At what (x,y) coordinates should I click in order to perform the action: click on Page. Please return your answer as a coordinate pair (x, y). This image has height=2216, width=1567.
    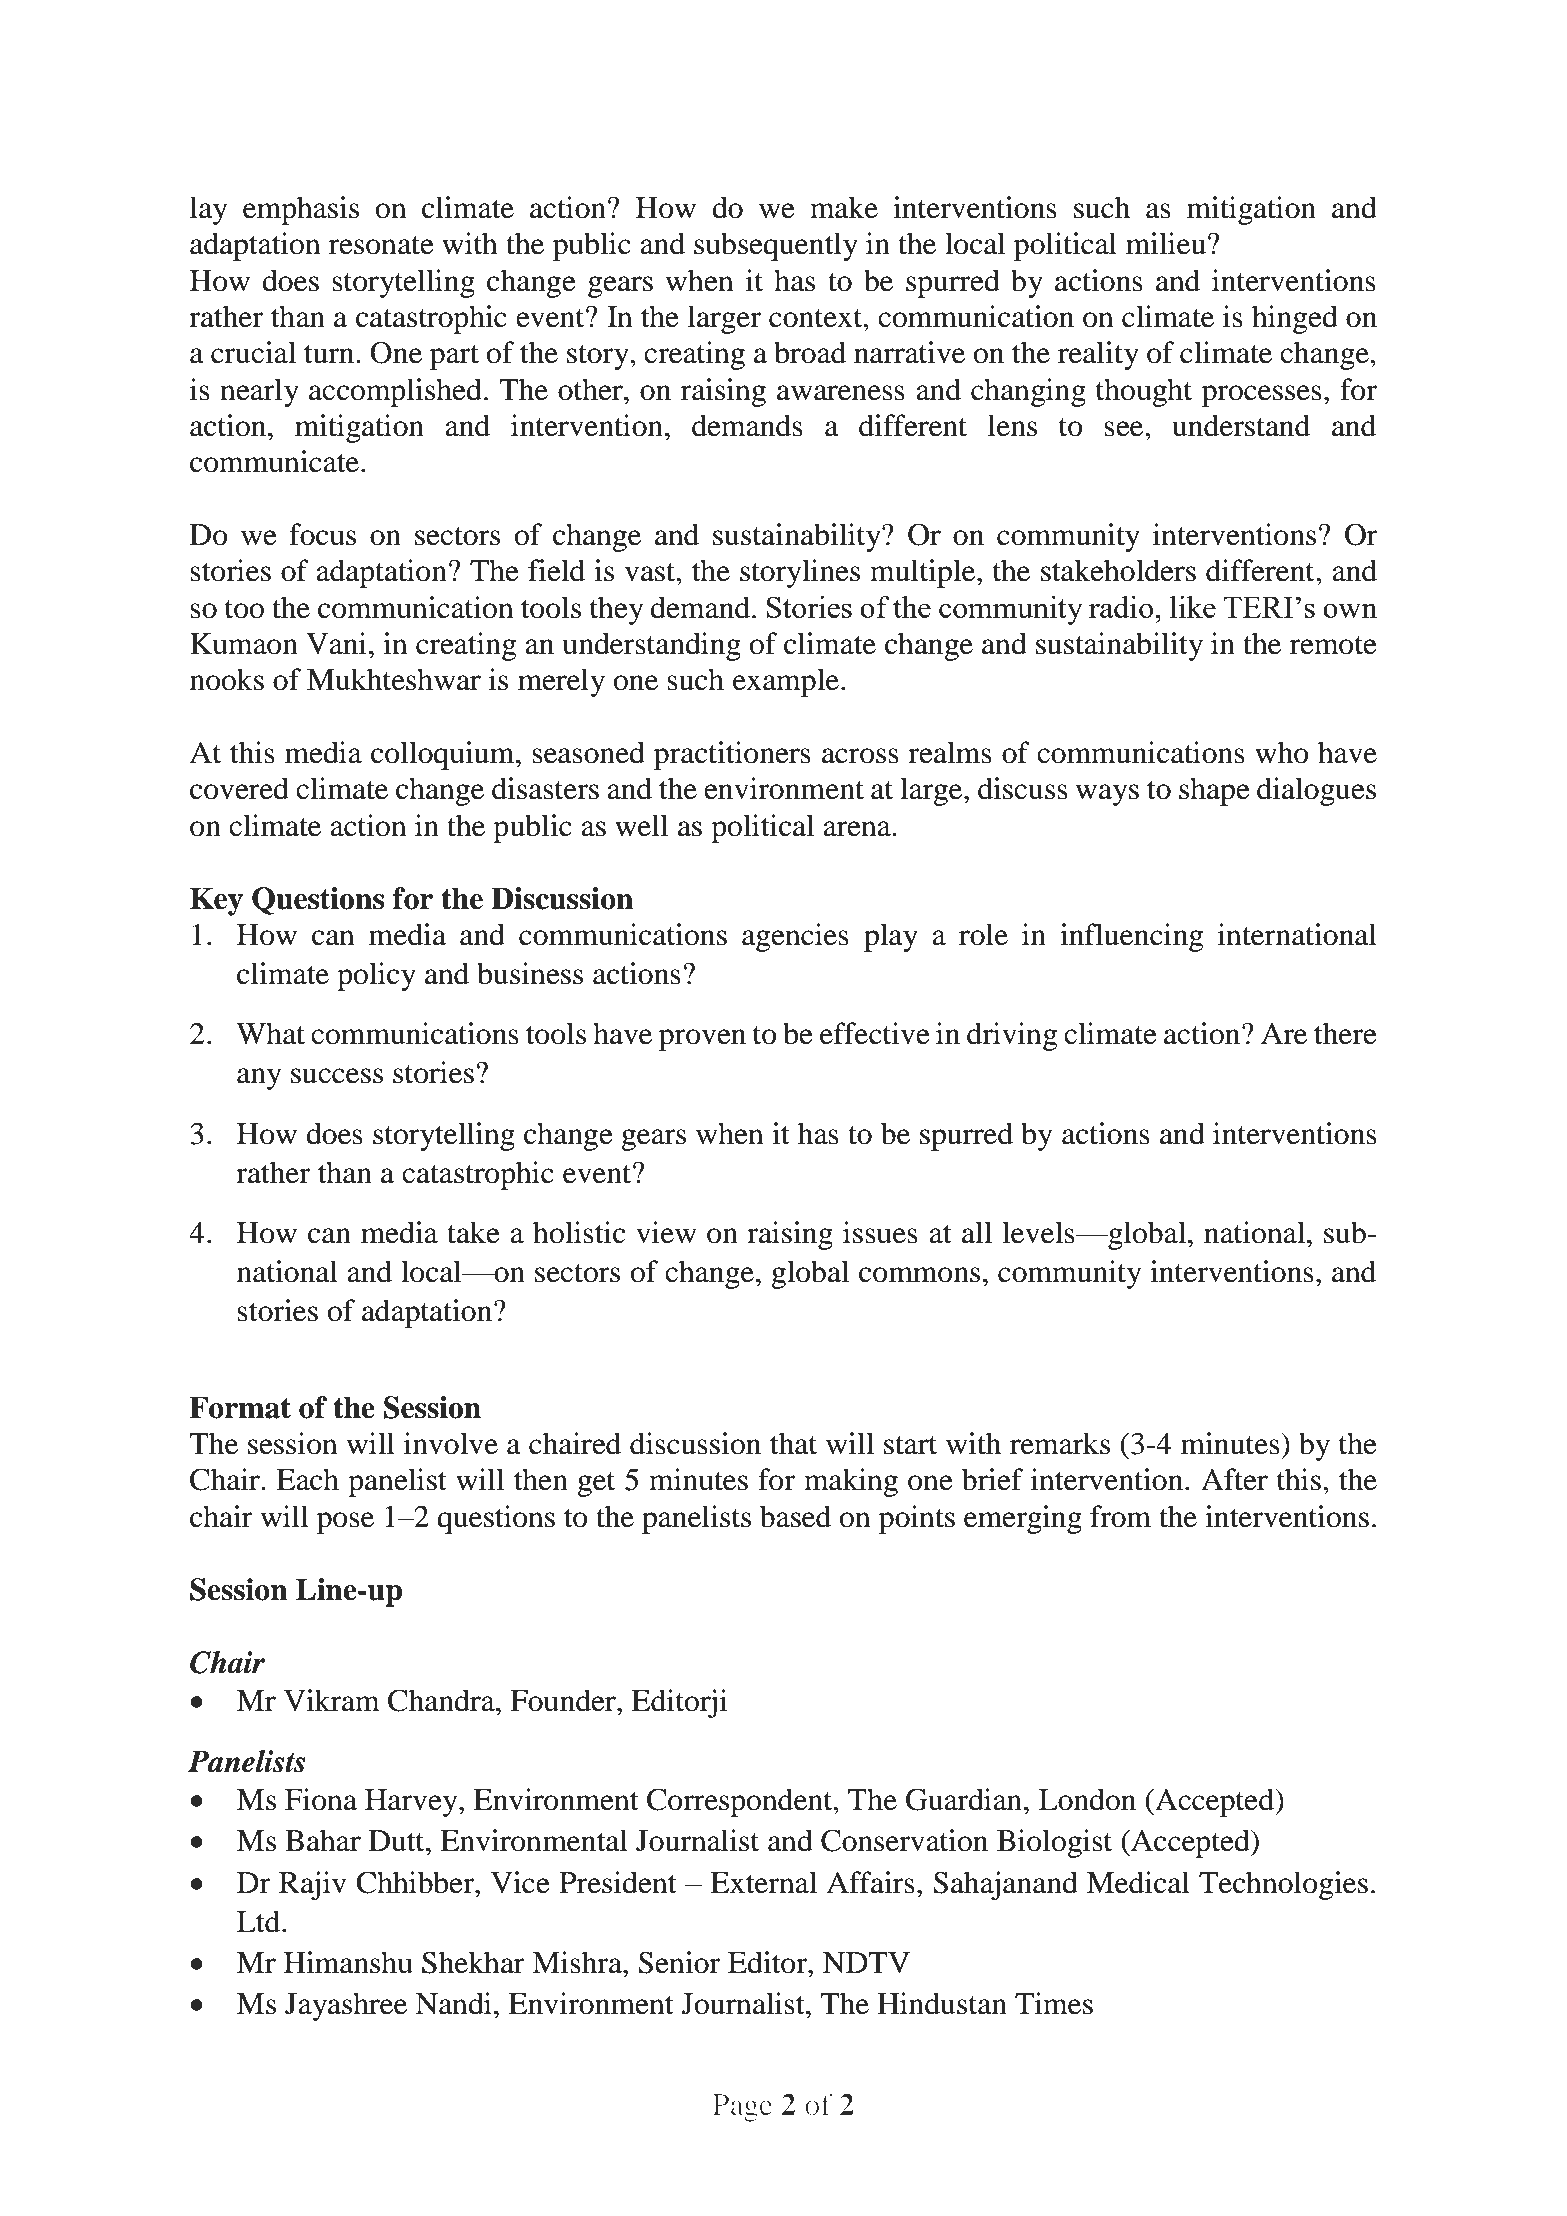
    Looking at the image, I should click on (742, 2108).
